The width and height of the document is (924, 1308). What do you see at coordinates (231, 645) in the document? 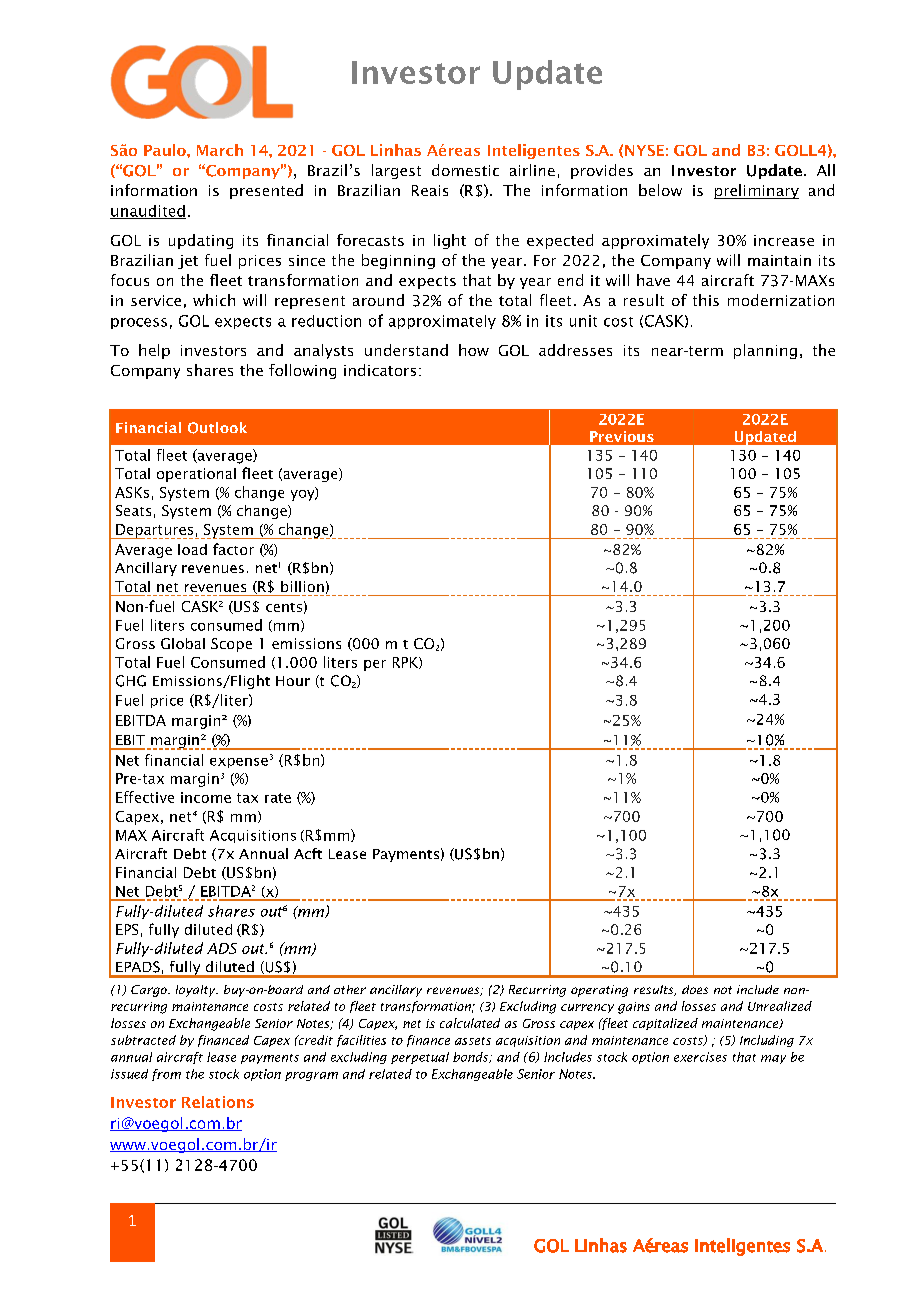
I see `Scope` at bounding box center [231, 645].
